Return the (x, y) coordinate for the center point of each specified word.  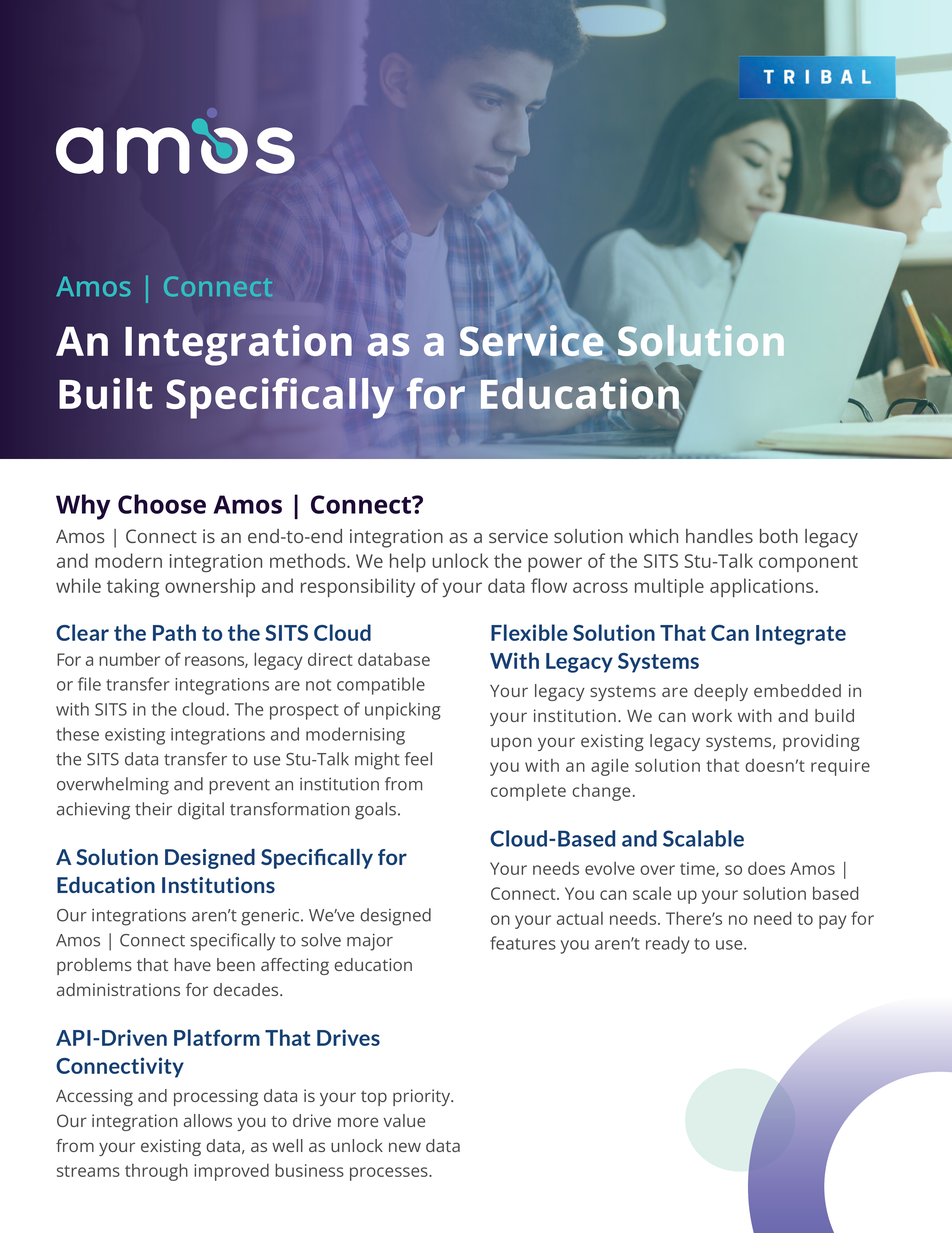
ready (668, 945)
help (408, 562)
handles (719, 536)
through (156, 1172)
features (523, 943)
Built (106, 393)
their (153, 809)
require (840, 767)
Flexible (529, 632)
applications (763, 587)
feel (418, 759)
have (192, 964)
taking (133, 587)
